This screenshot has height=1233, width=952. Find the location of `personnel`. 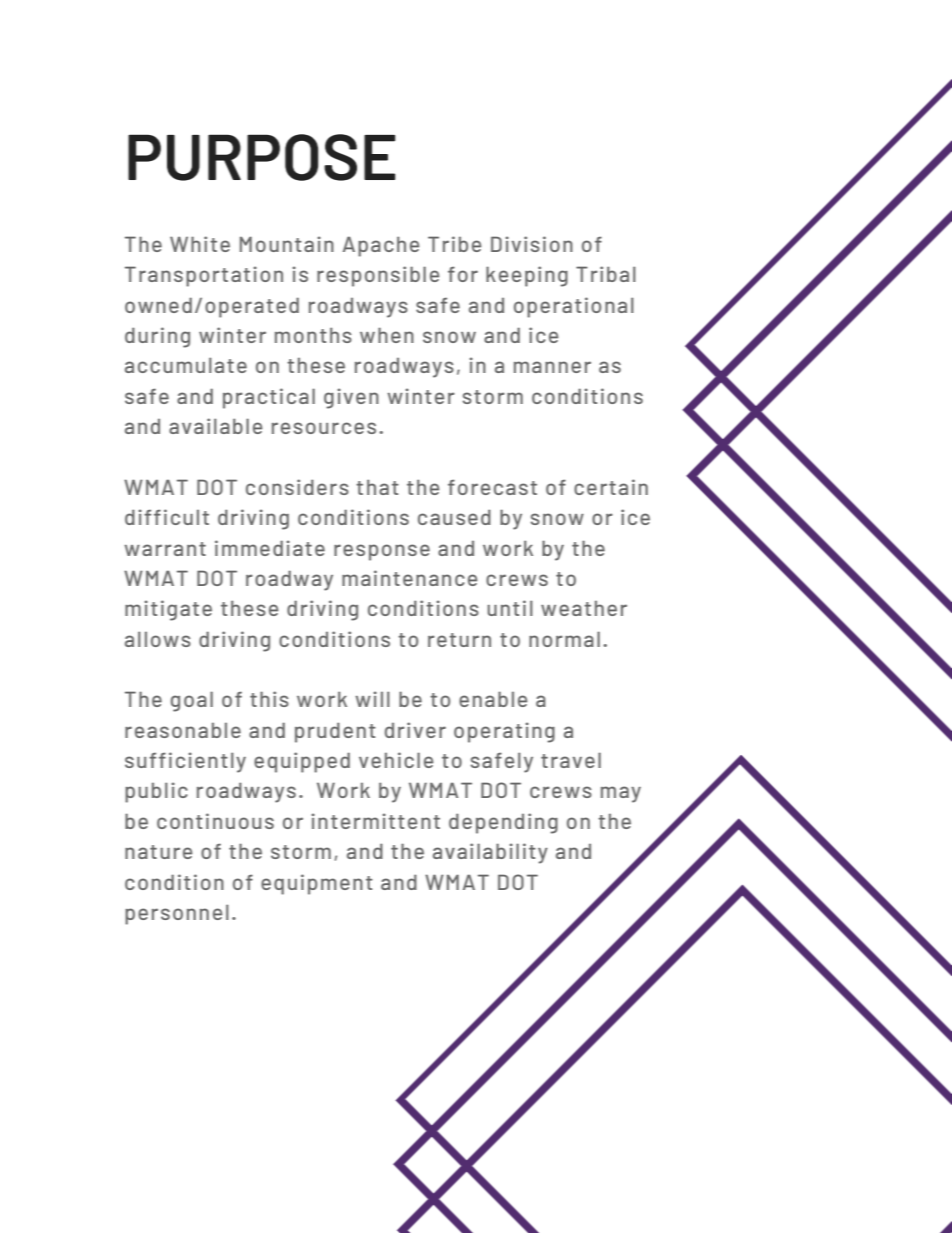

personnel is located at coordinates (177, 914).
